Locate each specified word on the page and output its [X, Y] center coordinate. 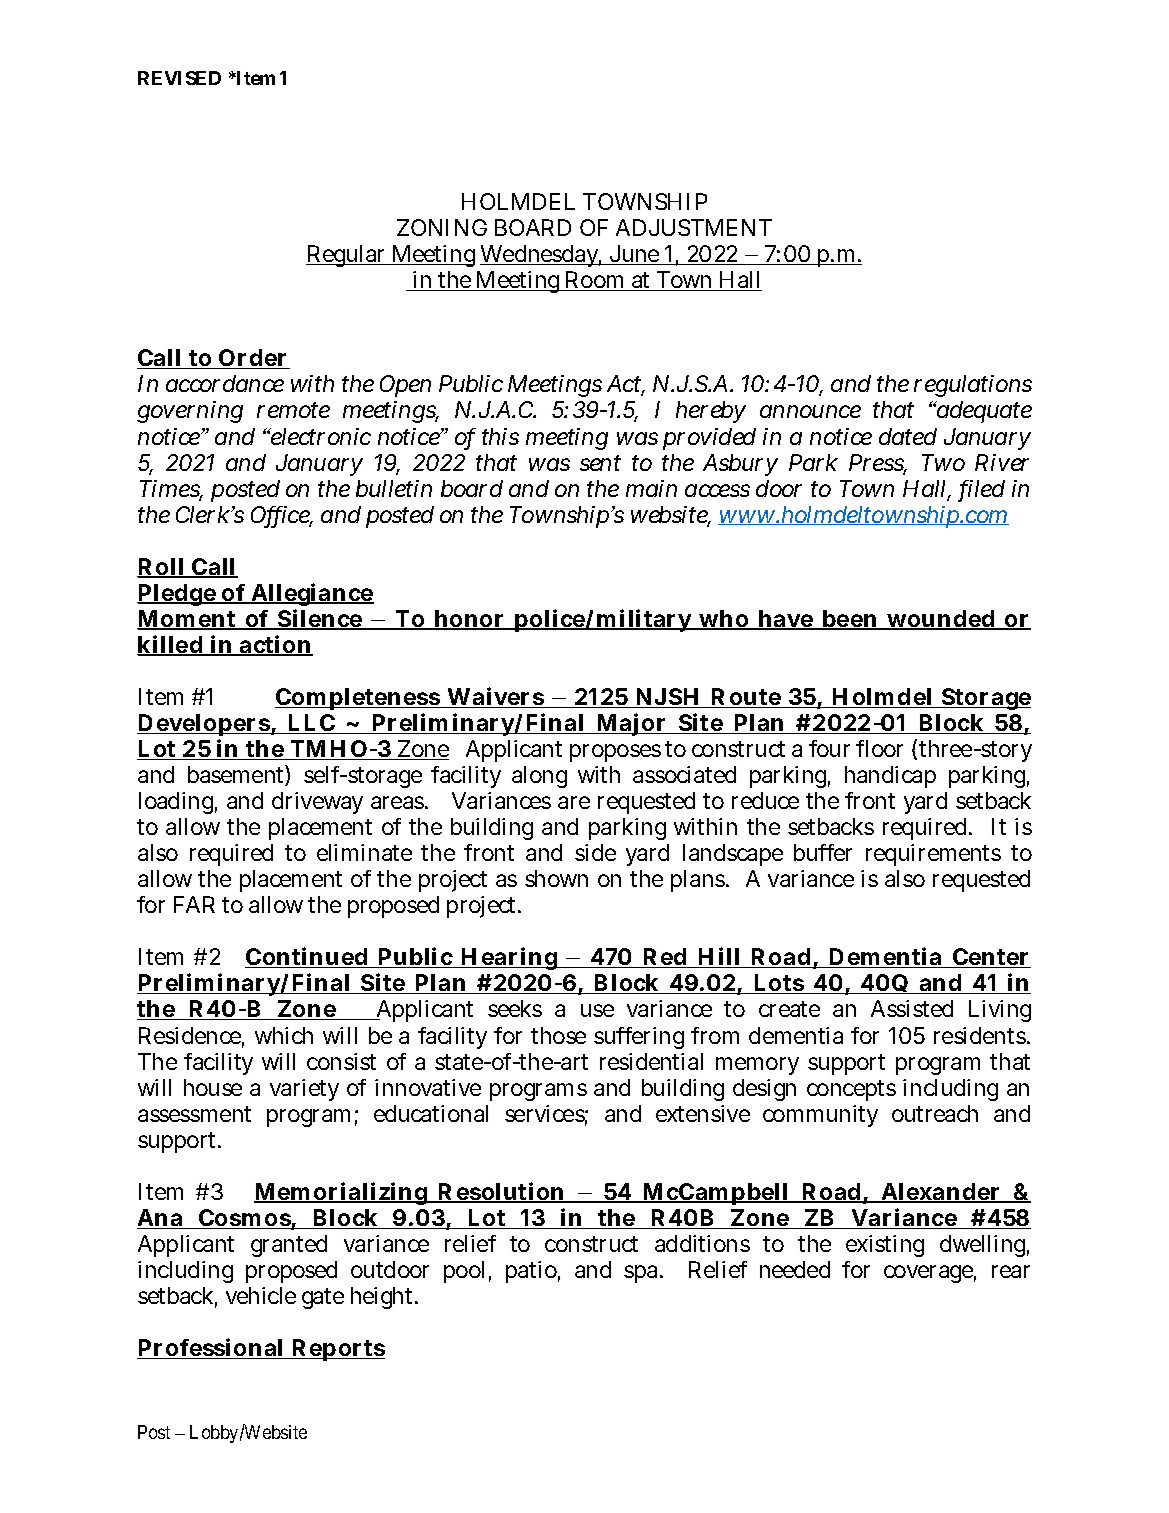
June [635, 255]
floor [879, 748]
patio [533, 1272]
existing [885, 1246]
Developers [204, 727]
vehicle [261, 1295]
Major [631, 724]
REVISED [179, 78]
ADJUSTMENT [694, 227]
